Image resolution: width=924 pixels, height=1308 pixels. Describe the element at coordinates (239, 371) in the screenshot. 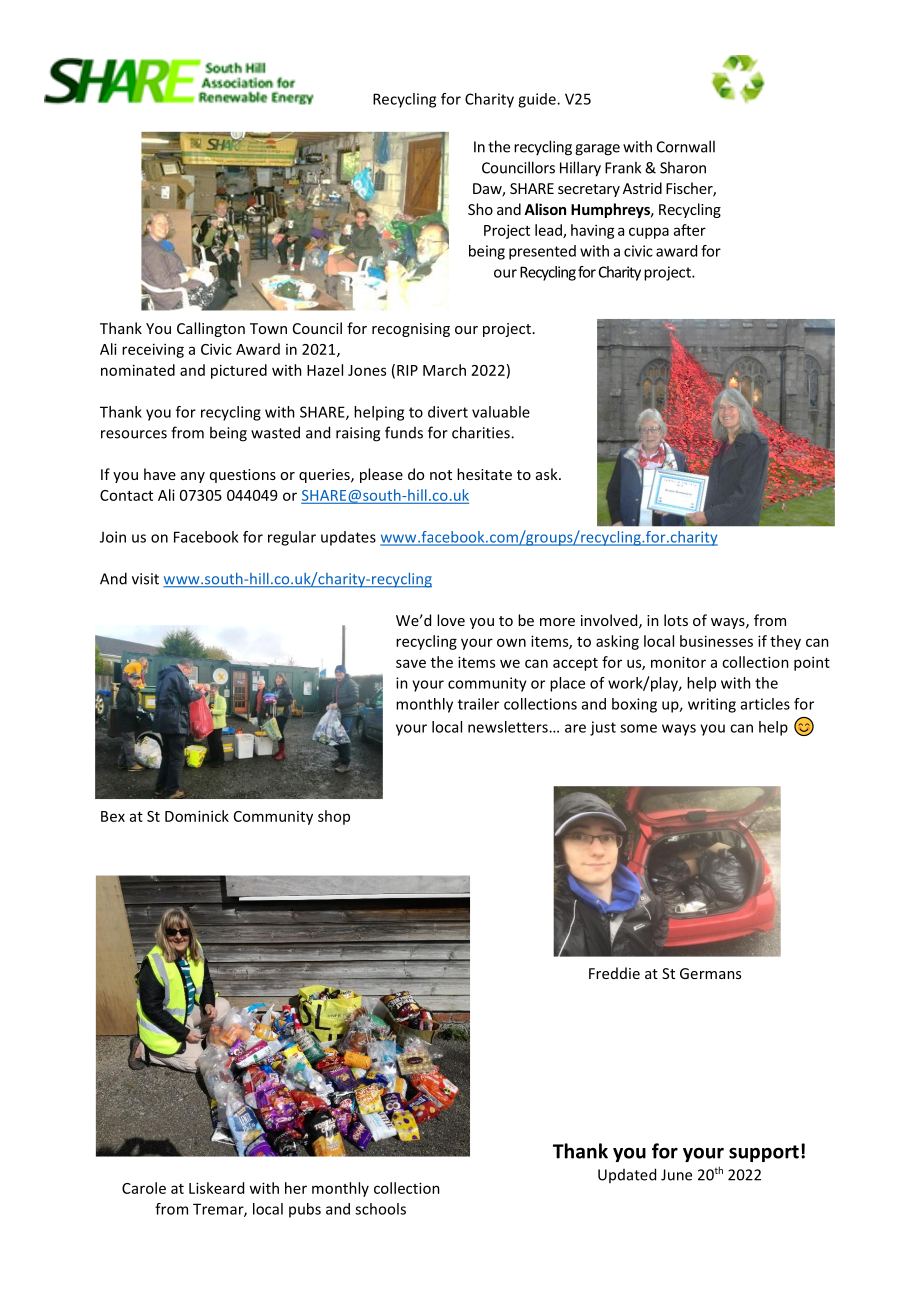

I see `pictured` at that location.
